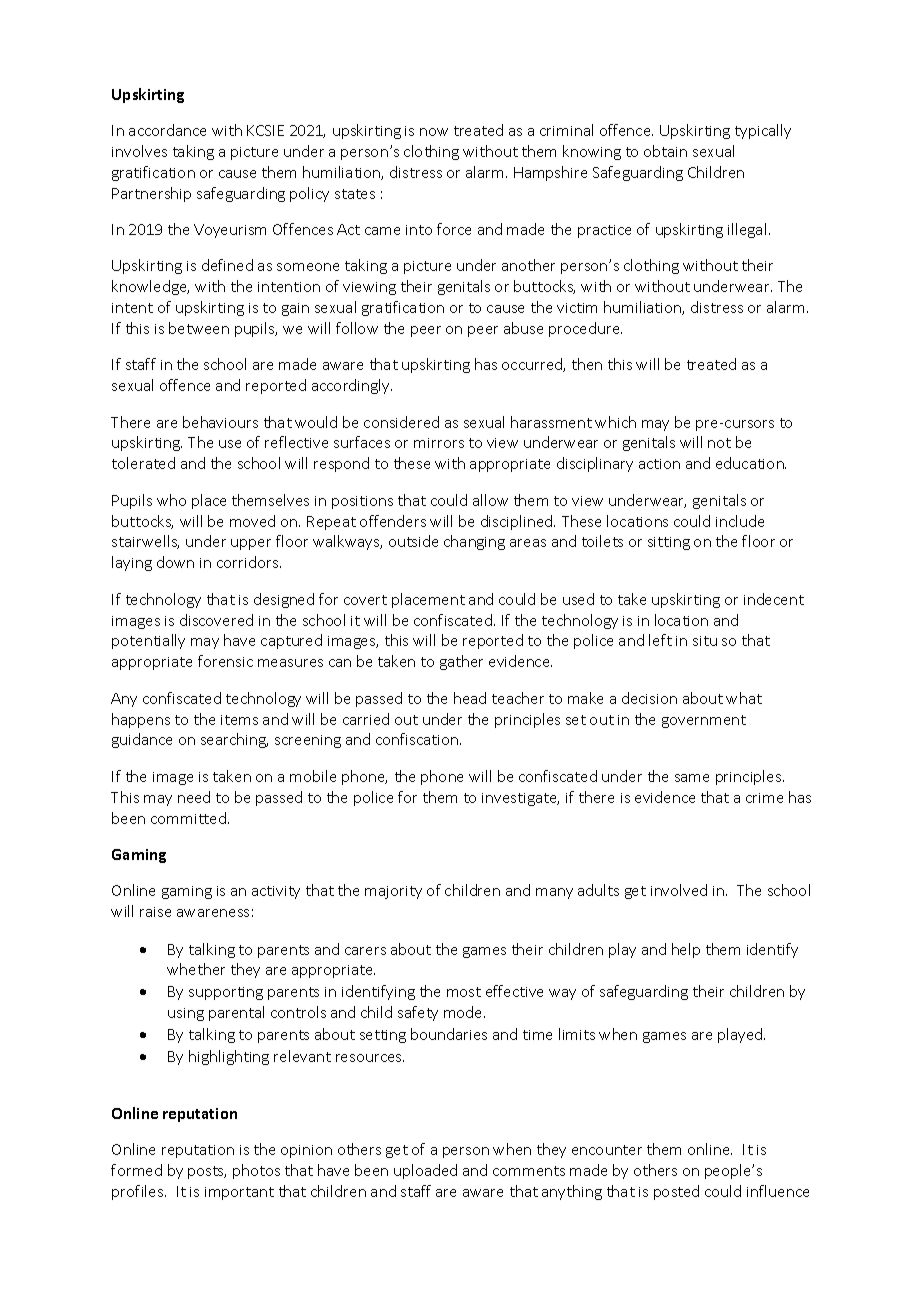 The image size is (924, 1308). What do you see at coordinates (167, 130) in the page?
I see `accordance` at bounding box center [167, 130].
